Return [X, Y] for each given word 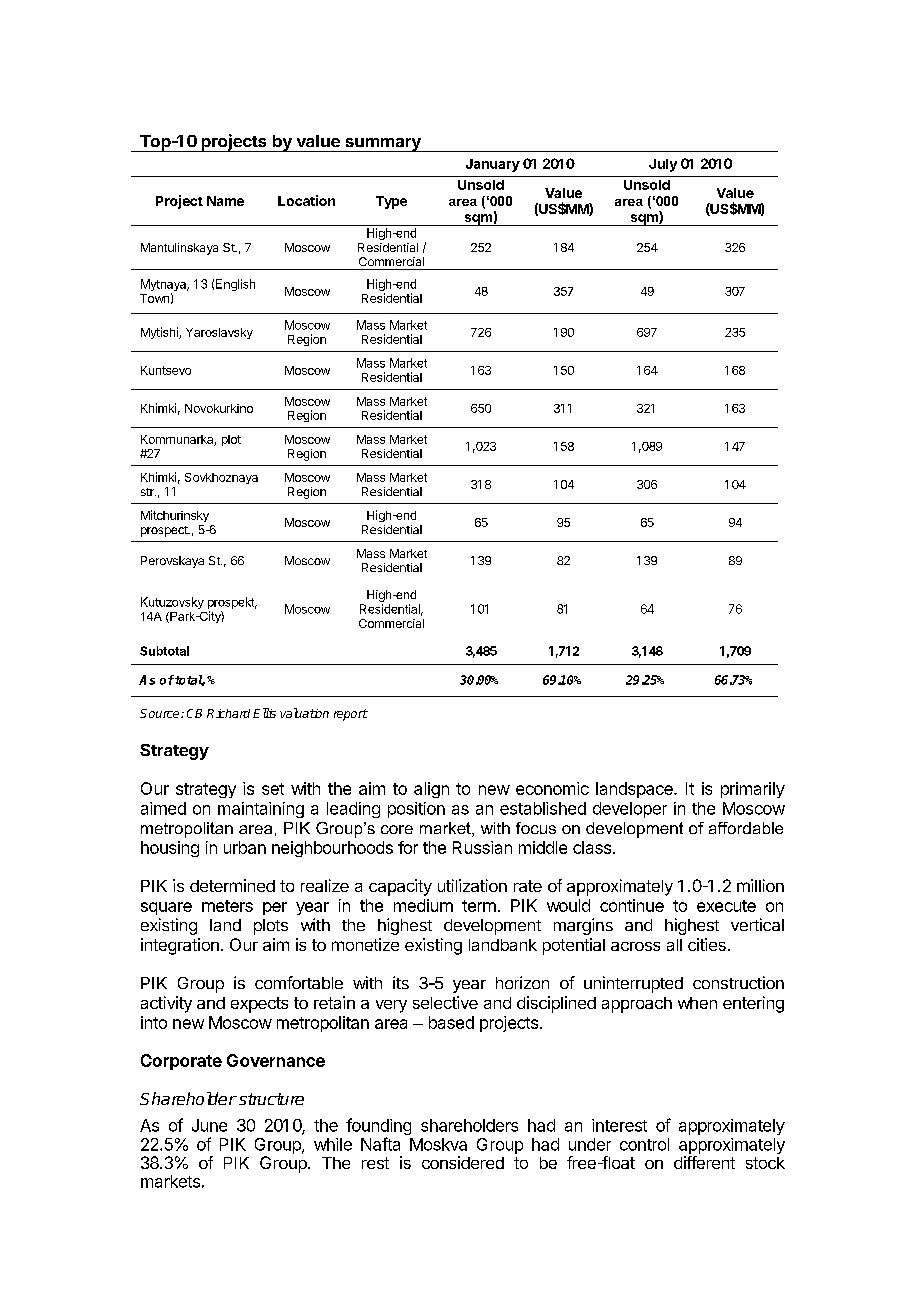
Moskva [438, 1144]
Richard [228, 713]
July [663, 165]
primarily [753, 790]
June [209, 1125]
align [431, 790]
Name [225, 201]
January [493, 165]
